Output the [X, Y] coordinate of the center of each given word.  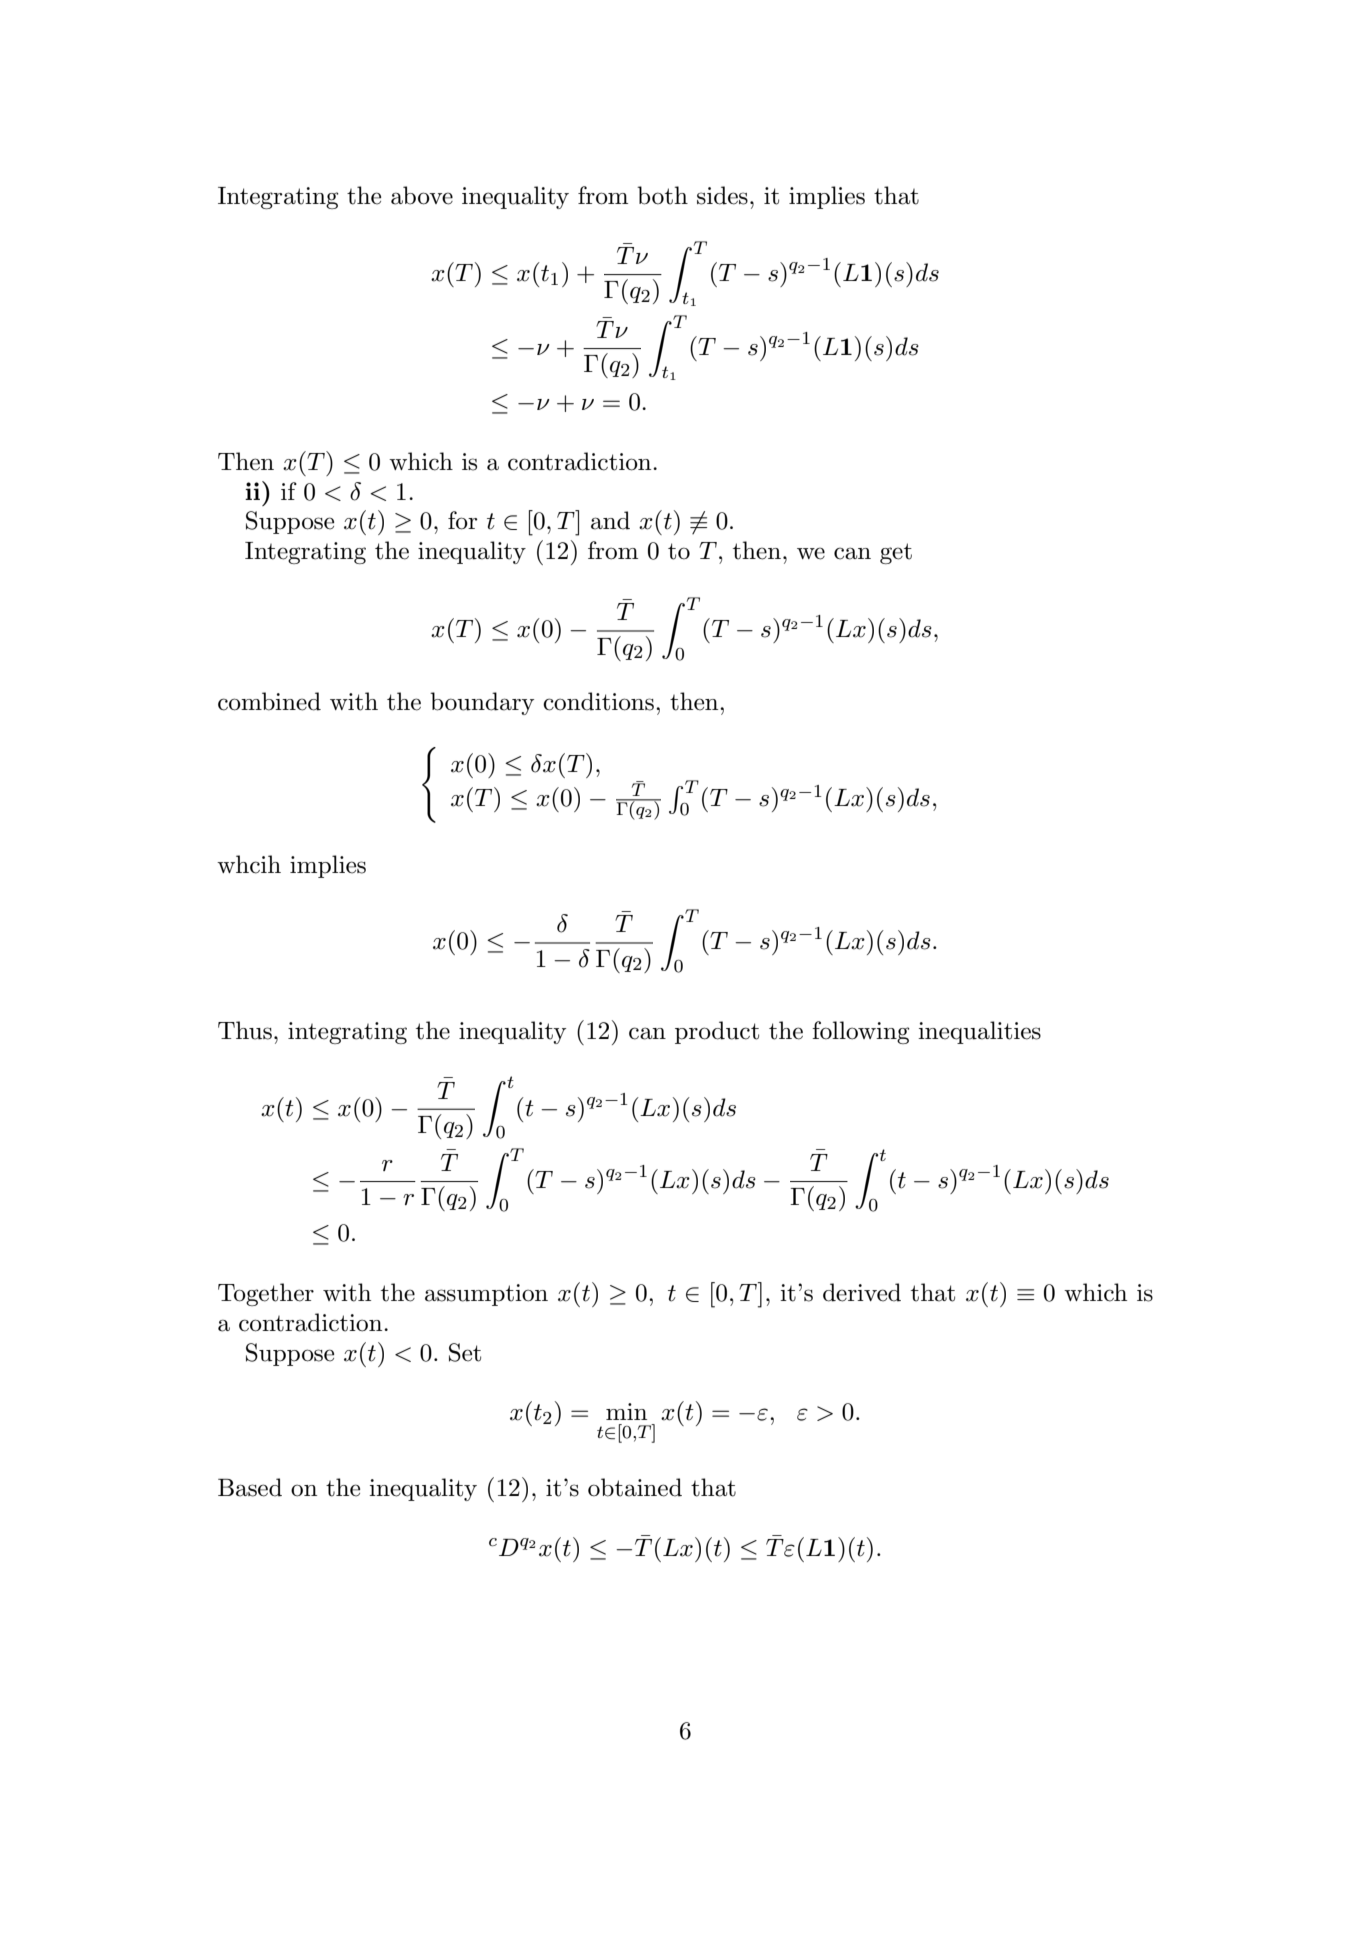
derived [862, 1292]
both [662, 195]
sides [722, 195]
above [422, 195]
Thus [245, 1030]
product [717, 1032]
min [626, 1411]
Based [250, 1487]
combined [269, 701]
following [861, 1032]
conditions [598, 701]
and [610, 520]
